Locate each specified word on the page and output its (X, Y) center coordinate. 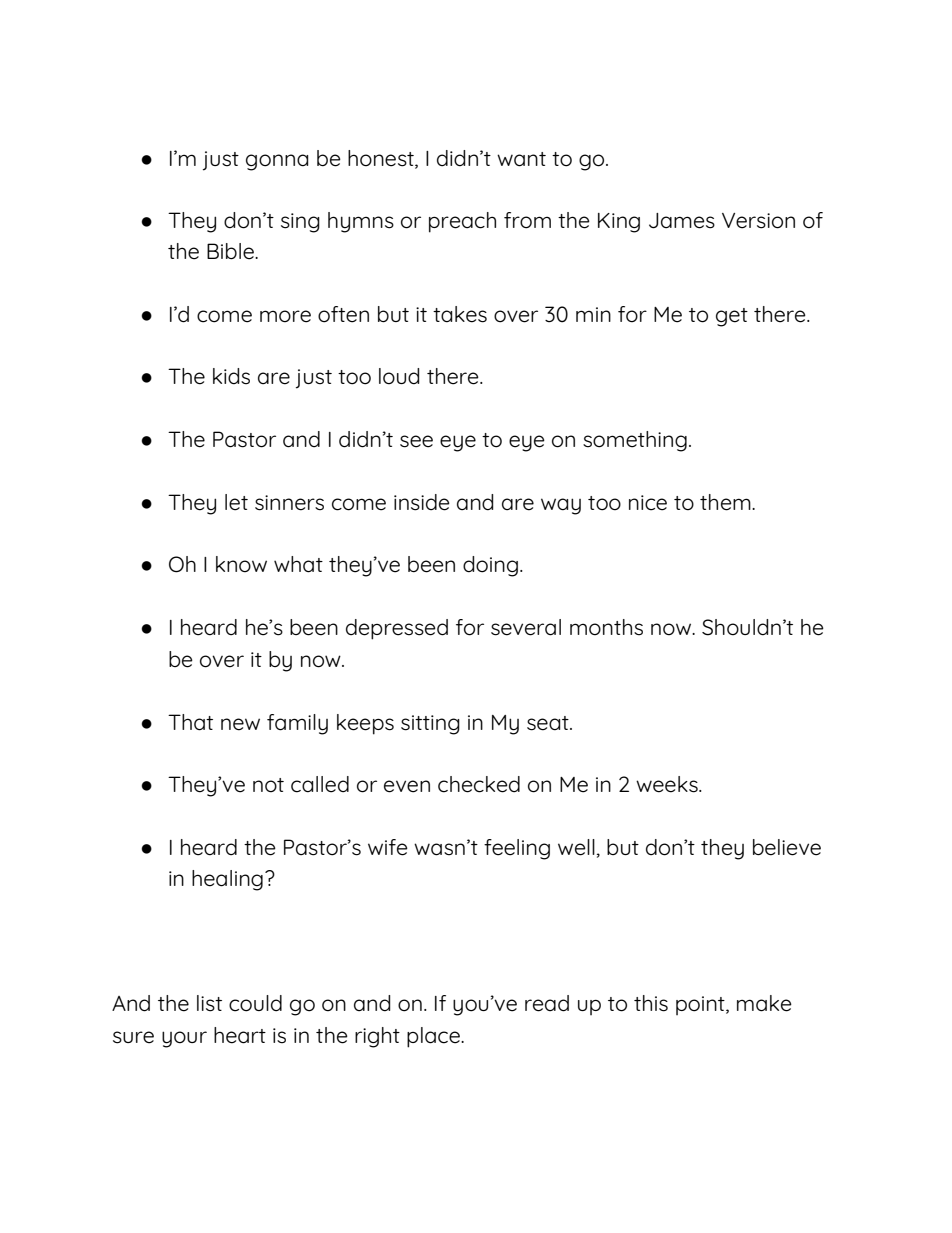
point (701, 1005)
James (682, 221)
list (209, 1003)
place (434, 1037)
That (190, 722)
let (236, 502)
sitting (430, 725)
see (416, 441)
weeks (668, 784)
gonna (277, 162)
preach (462, 222)
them (726, 502)
